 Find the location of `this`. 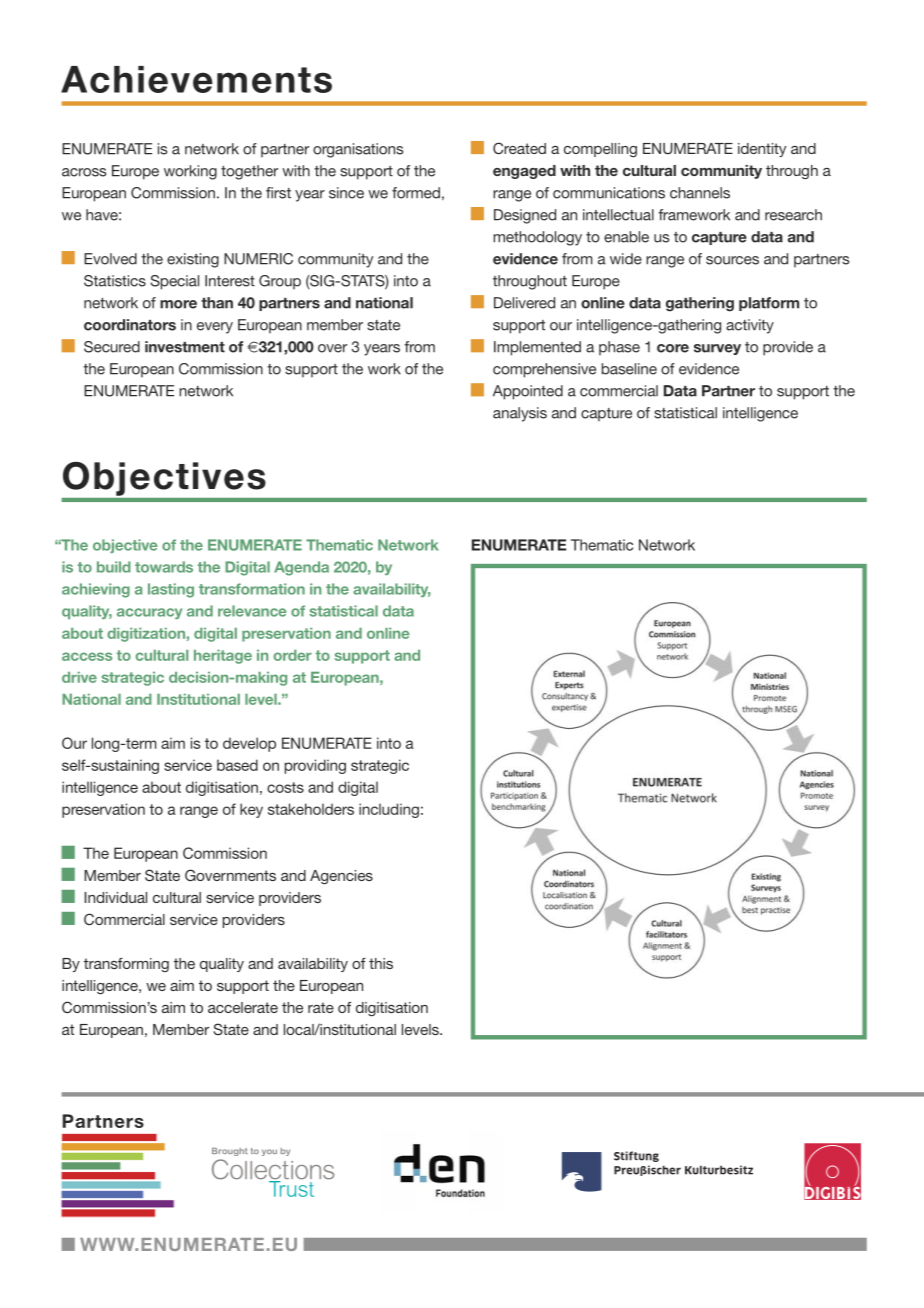

this is located at coordinates (381, 963).
